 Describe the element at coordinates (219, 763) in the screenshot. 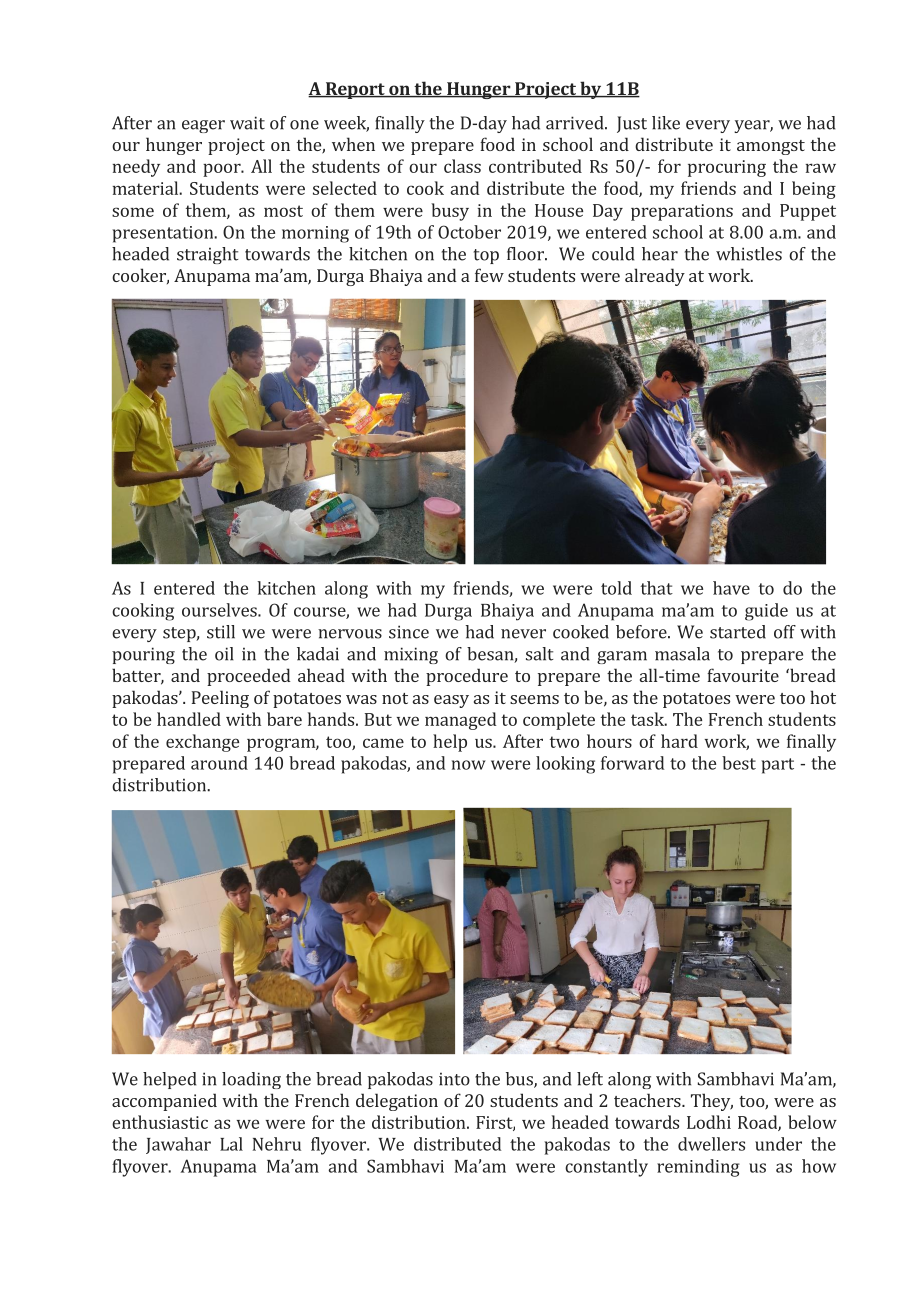

I see `around` at that location.
